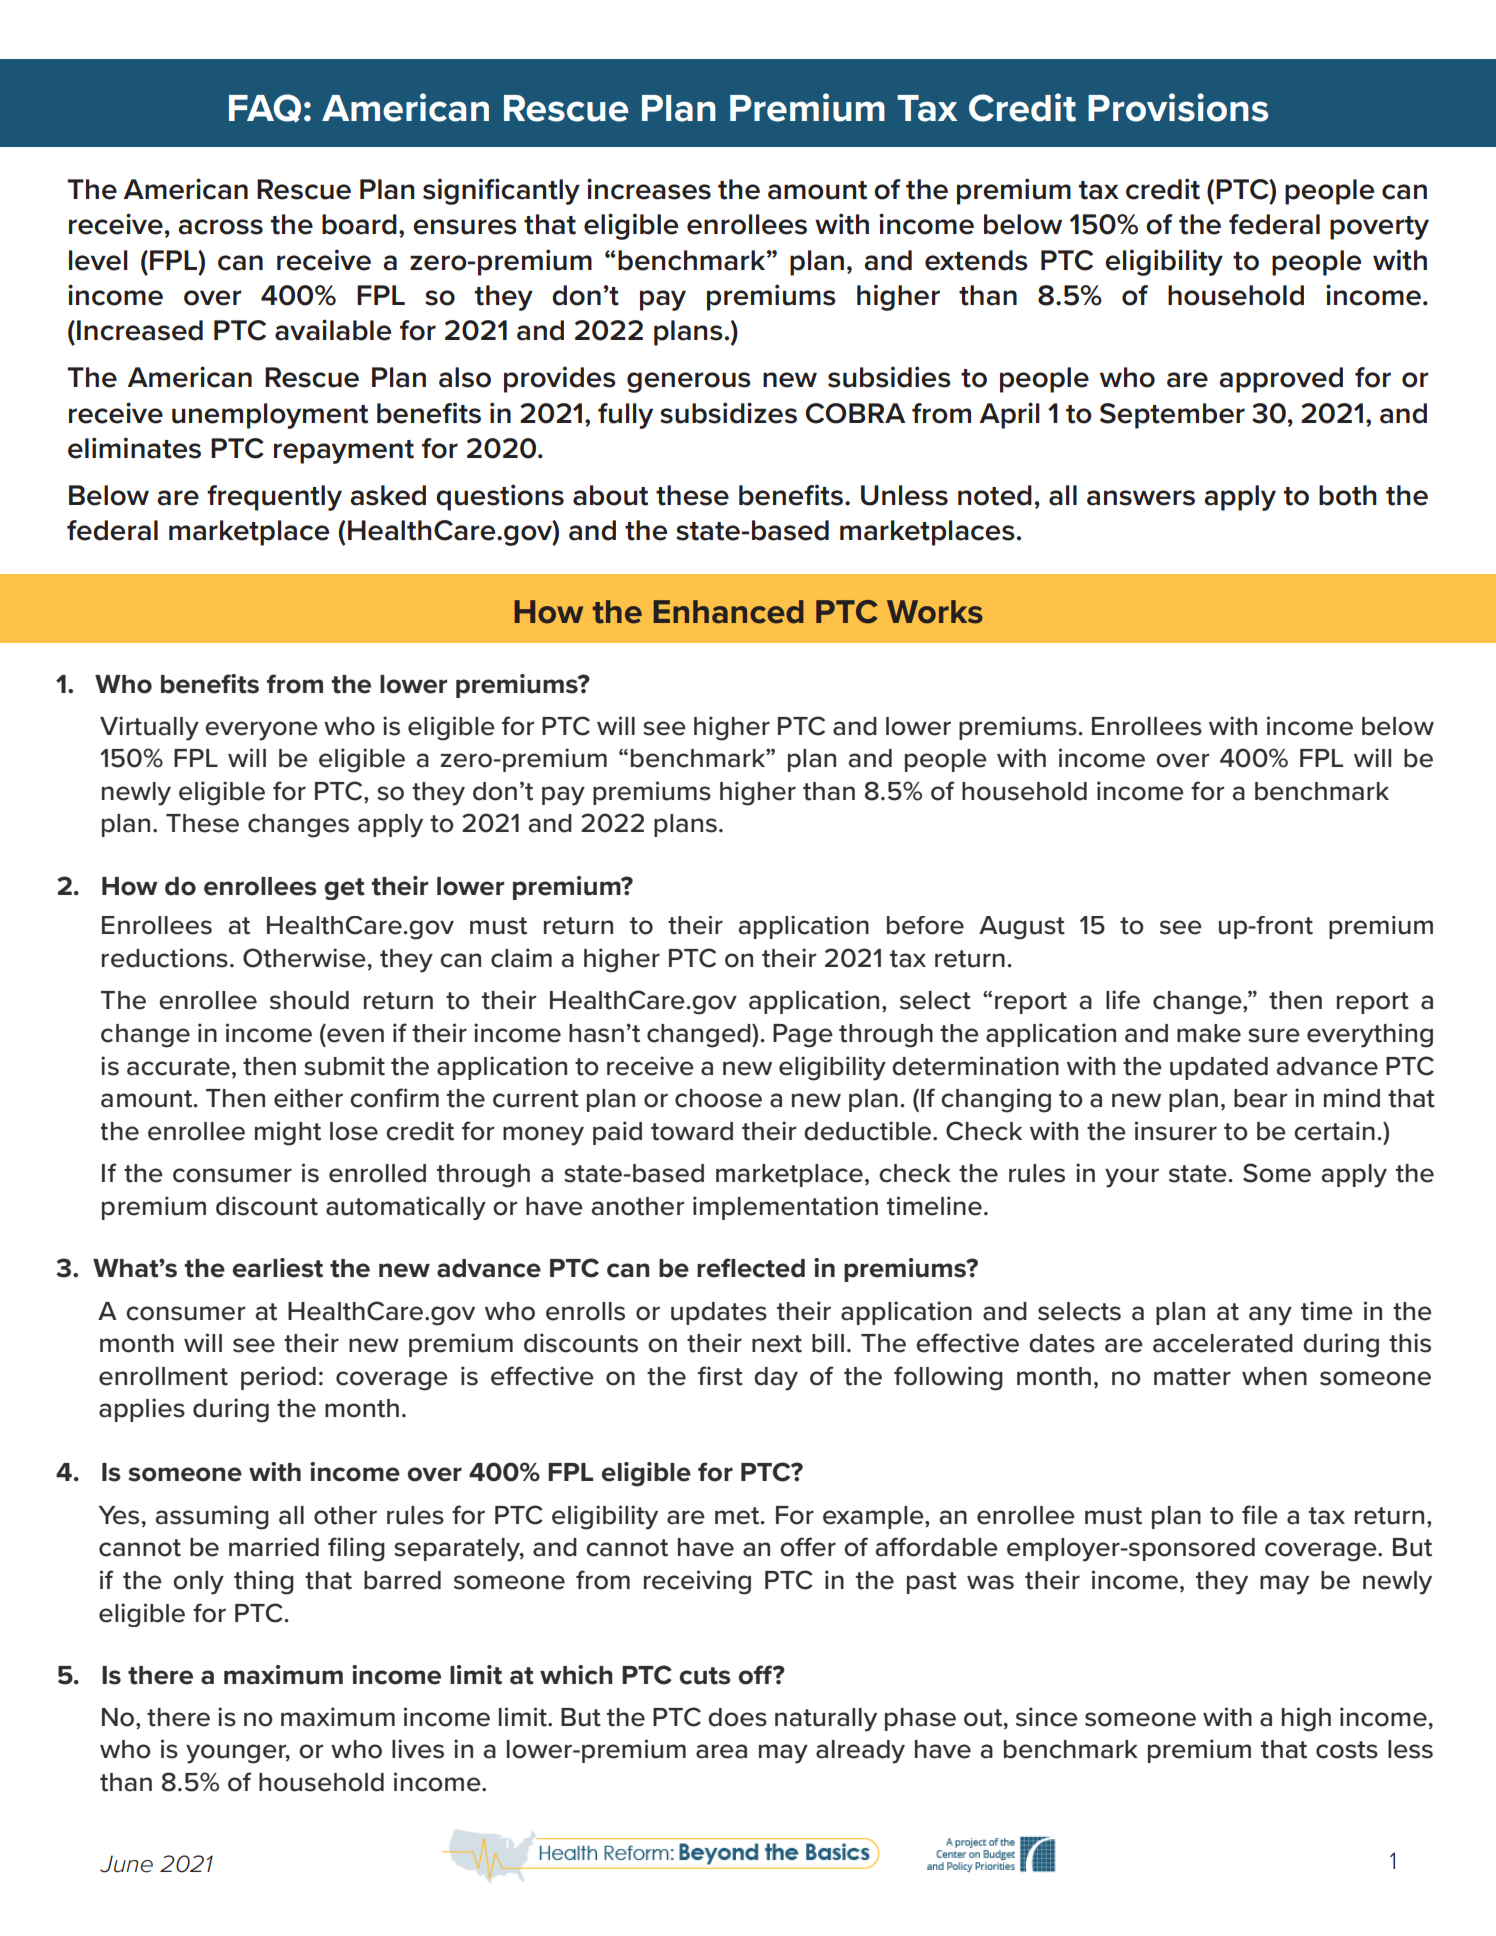  I want to click on June, so click(126, 1864).
